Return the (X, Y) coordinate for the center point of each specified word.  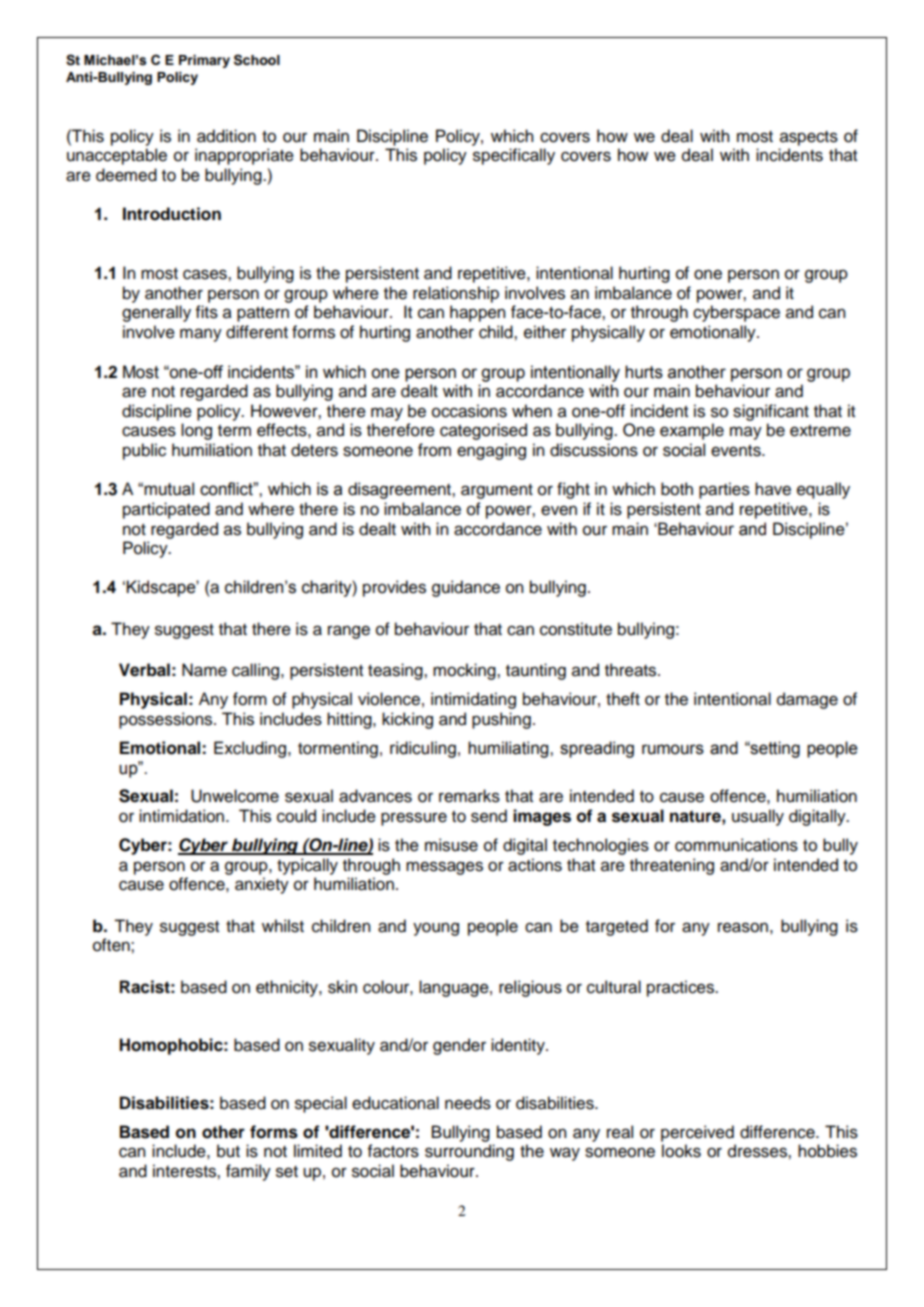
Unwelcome (235, 796)
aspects (809, 138)
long (196, 431)
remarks (469, 796)
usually (758, 817)
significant (771, 412)
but (228, 1151)
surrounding (469, 1152)
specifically (514, 156)
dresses (758, 1151)
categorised (483, 431)
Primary (204, 61)
